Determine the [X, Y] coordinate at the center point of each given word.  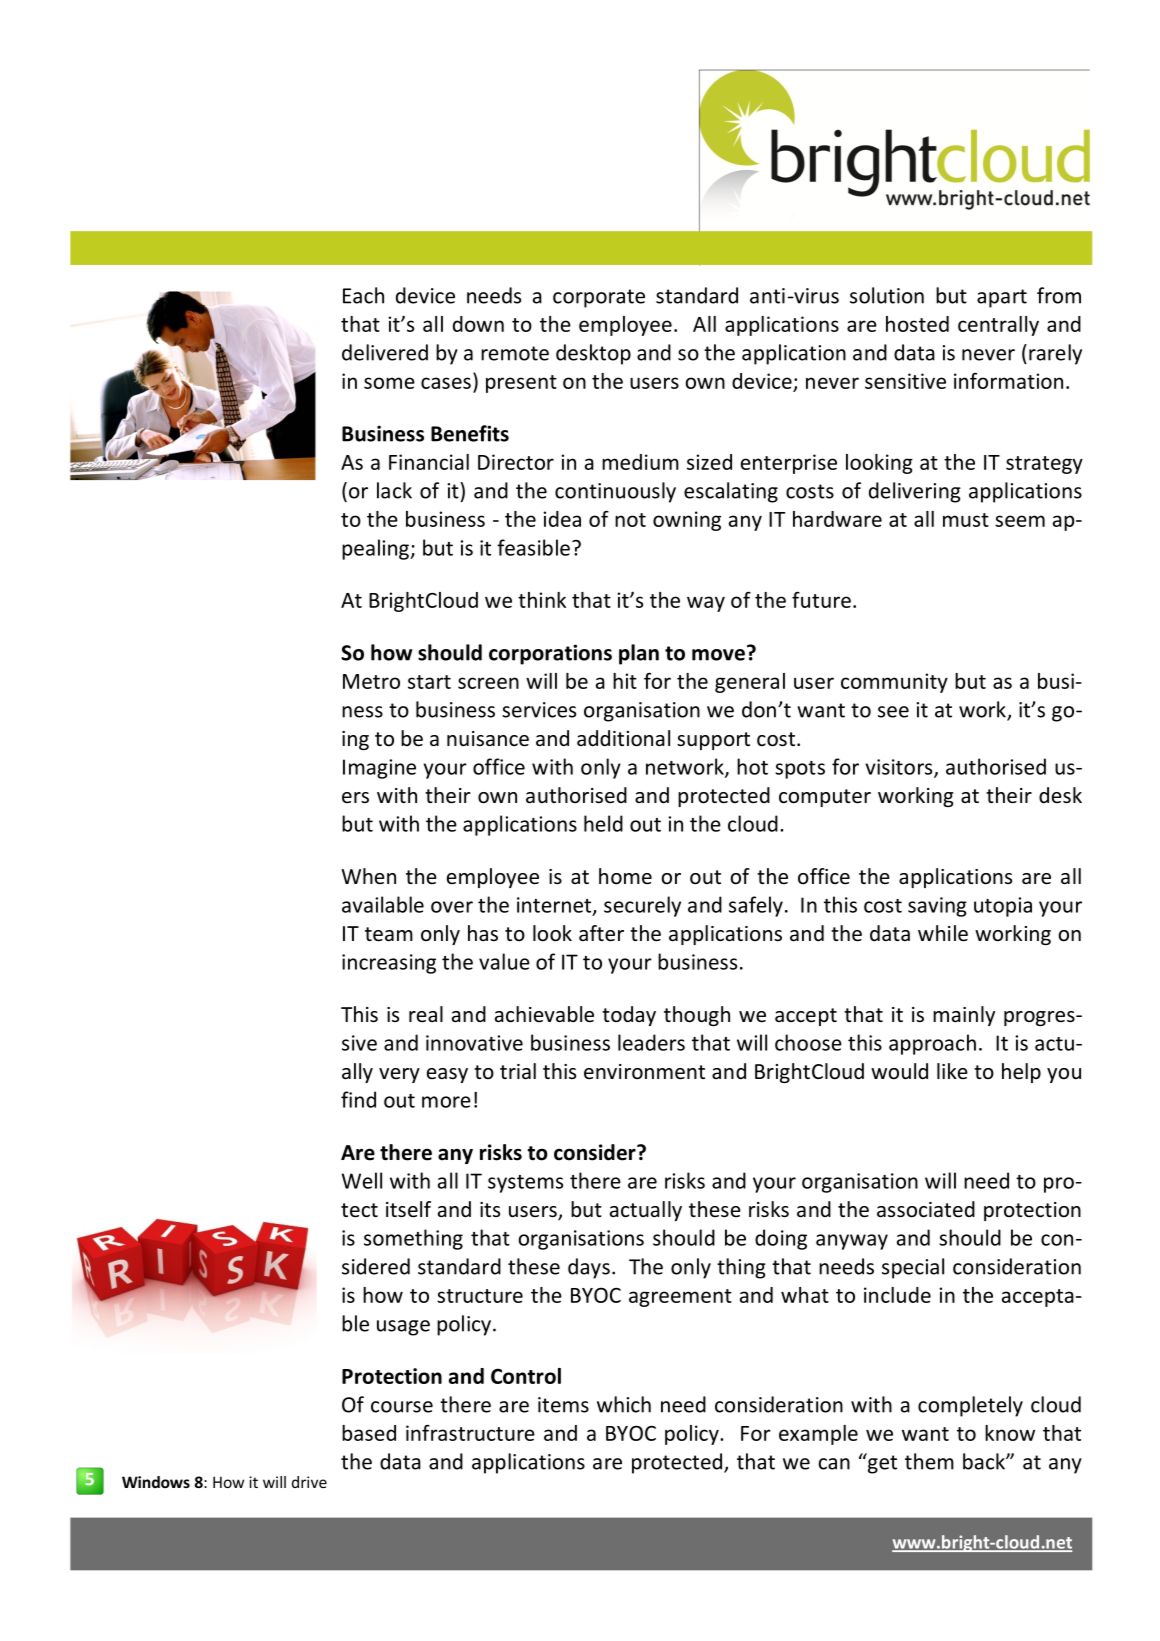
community [894, 683]
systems [525, 1184]
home [625, 876]
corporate [599, 298]
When [369, 876]
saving [937, 907]
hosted [917, 324]
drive [309, 1482]
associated [926, 1209]
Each [363, 295]
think [542, 600]
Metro [371, 681]
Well [362, 1180]
